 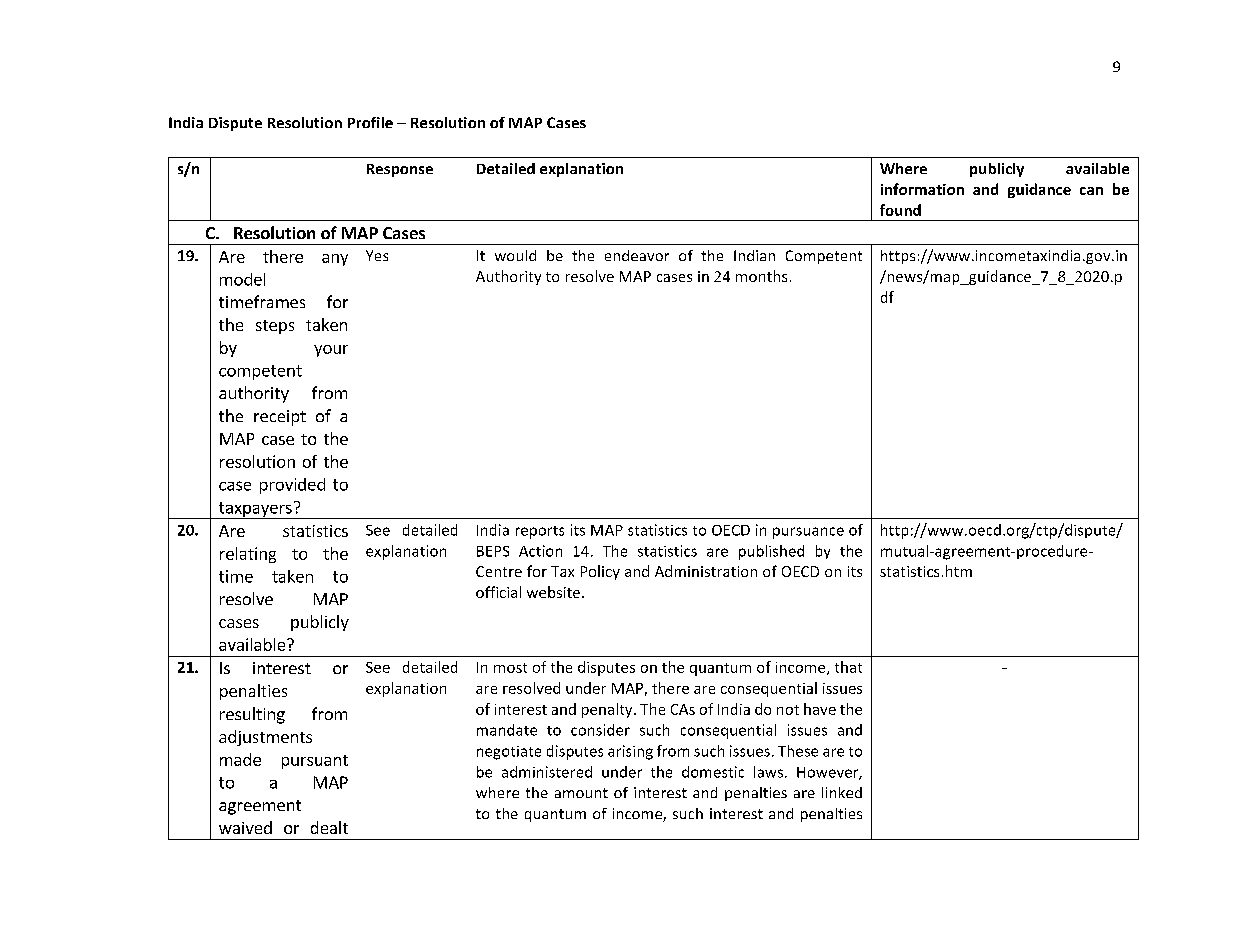 What do you see at coordinates (248, 555) in the screenshot?
I see `relating` at bounding box center [248, 555].
